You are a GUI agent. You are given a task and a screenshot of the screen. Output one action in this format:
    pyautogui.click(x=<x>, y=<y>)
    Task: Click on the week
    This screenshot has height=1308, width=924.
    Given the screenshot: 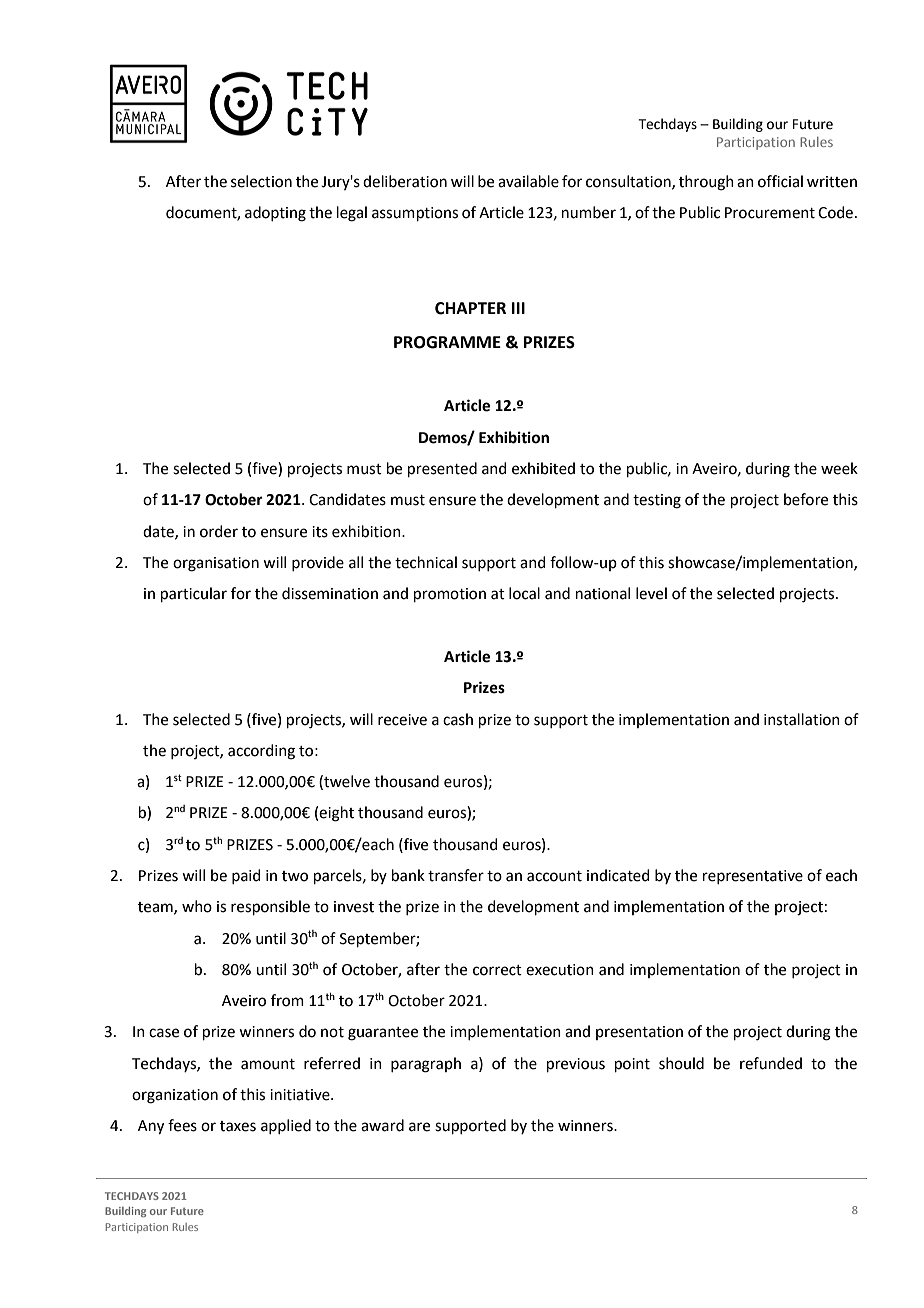 What is the action you would take?
    pyautogui.click(x=839, y=468)
